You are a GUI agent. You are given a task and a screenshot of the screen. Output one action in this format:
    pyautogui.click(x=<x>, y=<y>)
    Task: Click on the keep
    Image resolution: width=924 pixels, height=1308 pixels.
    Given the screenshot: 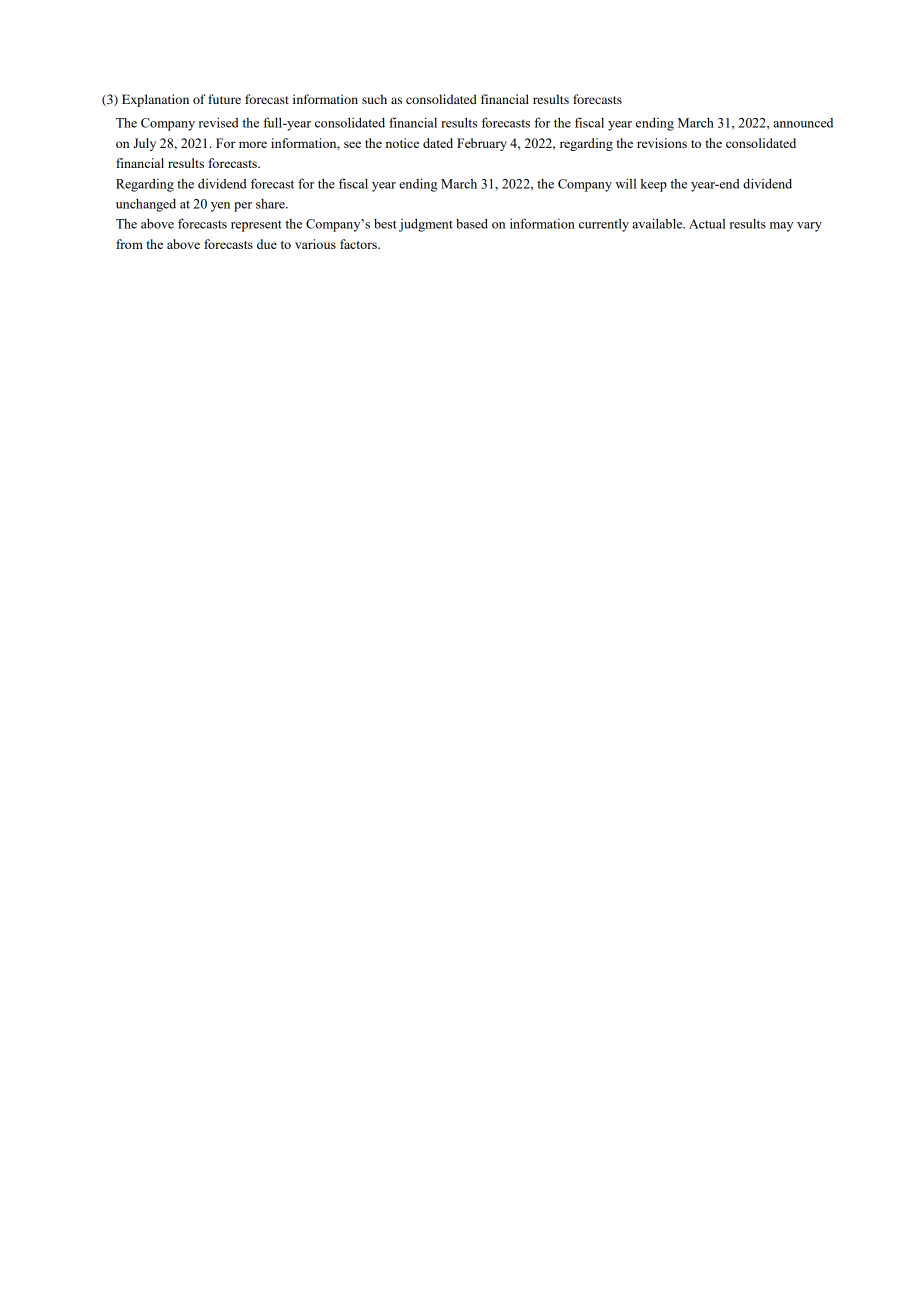 What is the action you would take?
    pyautogui.click(x=654, y=185)
